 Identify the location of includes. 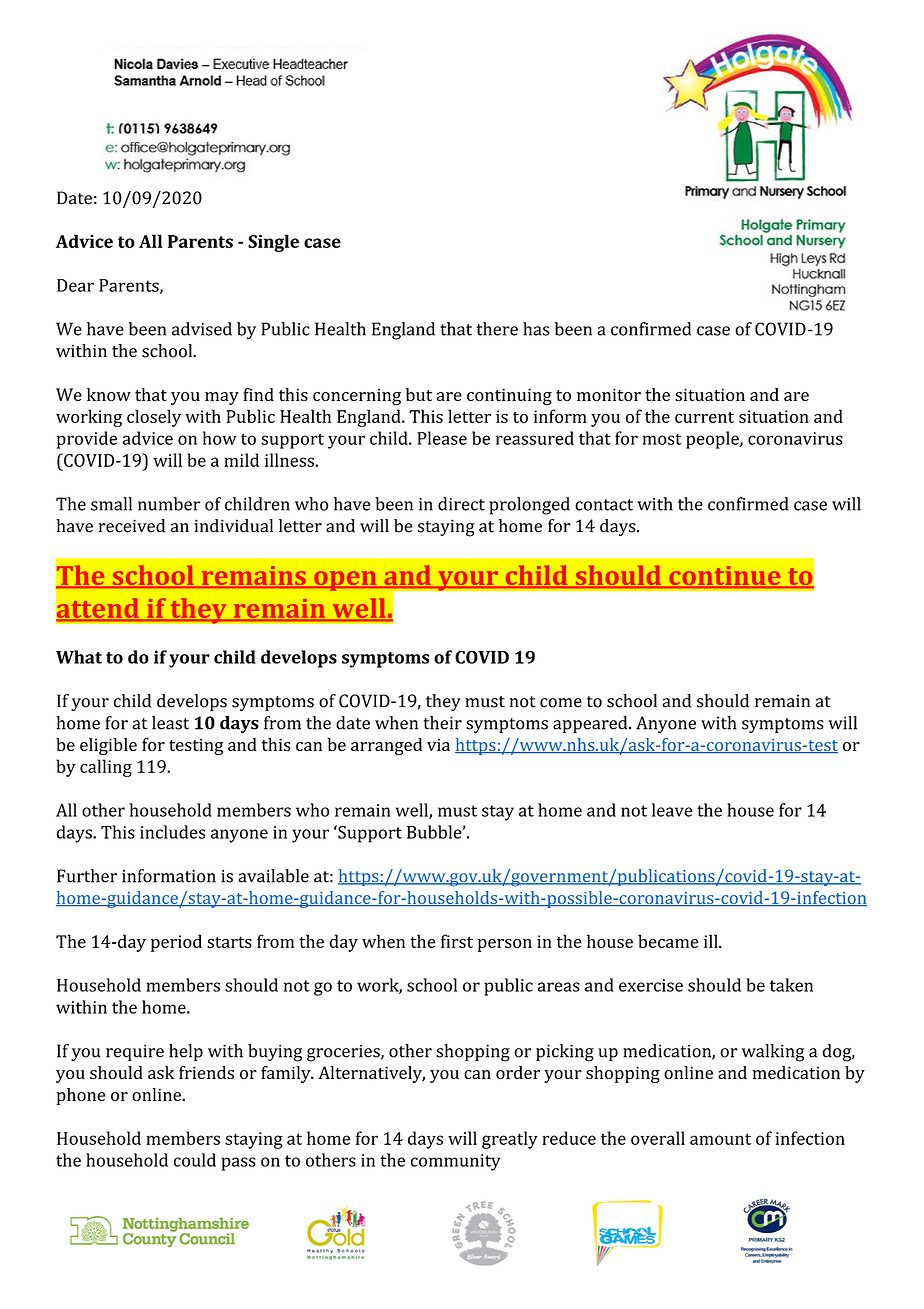
(172, 832).
